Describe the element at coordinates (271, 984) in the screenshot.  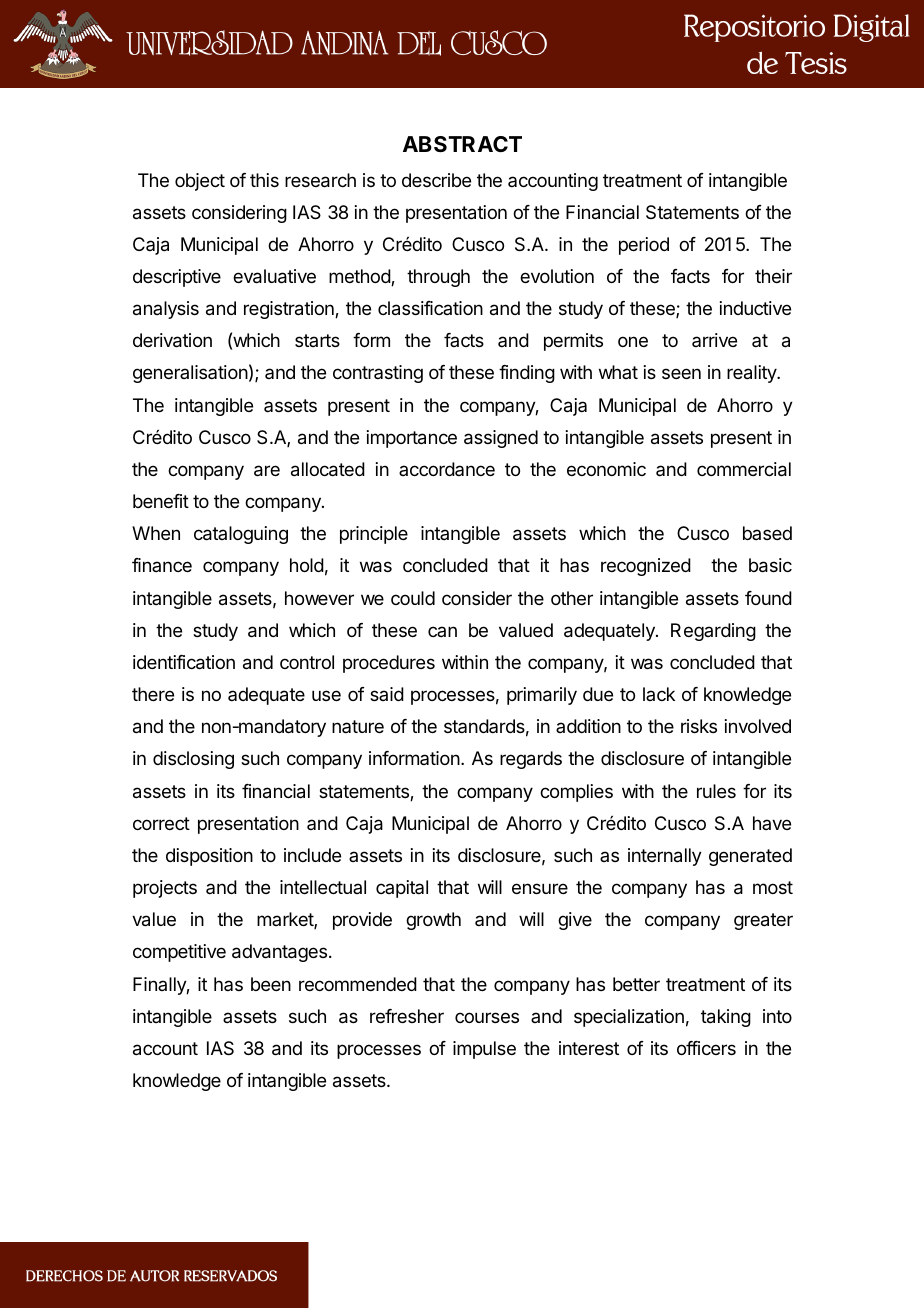
I see `been` at that location.
